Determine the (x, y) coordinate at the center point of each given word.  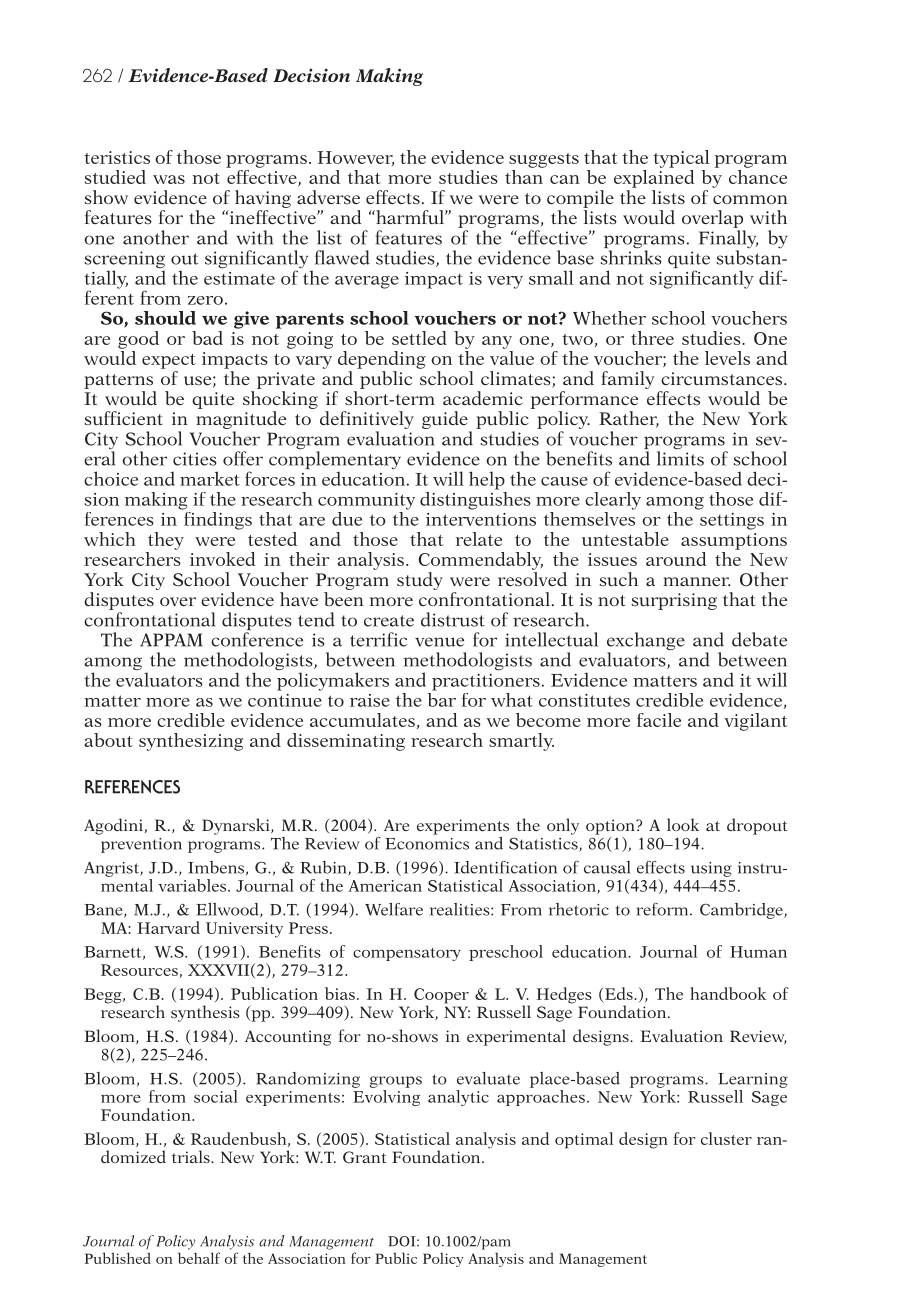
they (166, 541)
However (356, 158)
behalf (199, 1258)
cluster (726, 1138)
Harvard (168, 927)
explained (654, 177)
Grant (364, 1157)
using (711, 869)
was (169, 179)
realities (461, 909)
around (676, 559)
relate (479, 539)
